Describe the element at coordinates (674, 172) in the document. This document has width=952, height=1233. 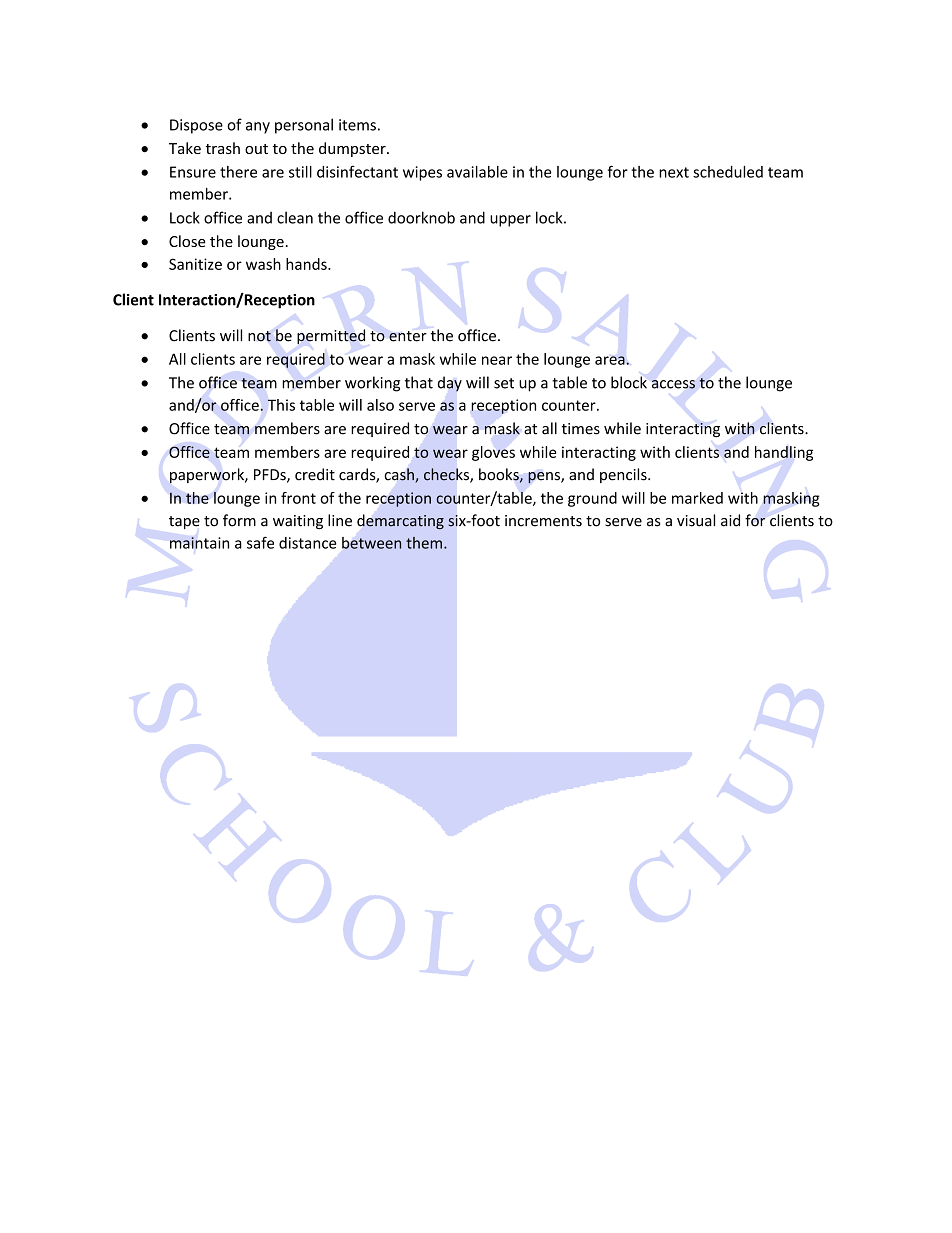
I see `next` at that location.
